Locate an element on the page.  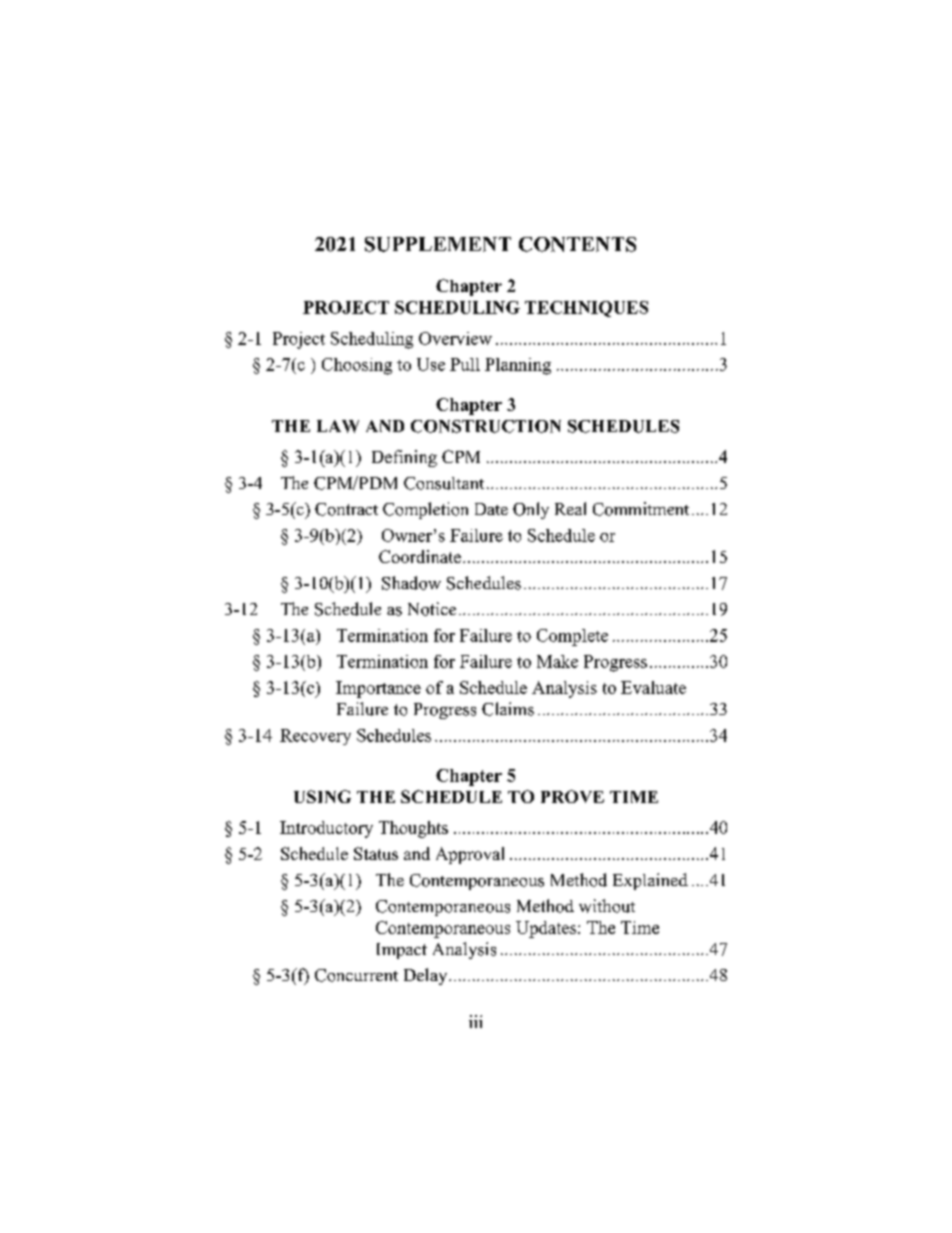
Only is located at coordinates (531, 510).
